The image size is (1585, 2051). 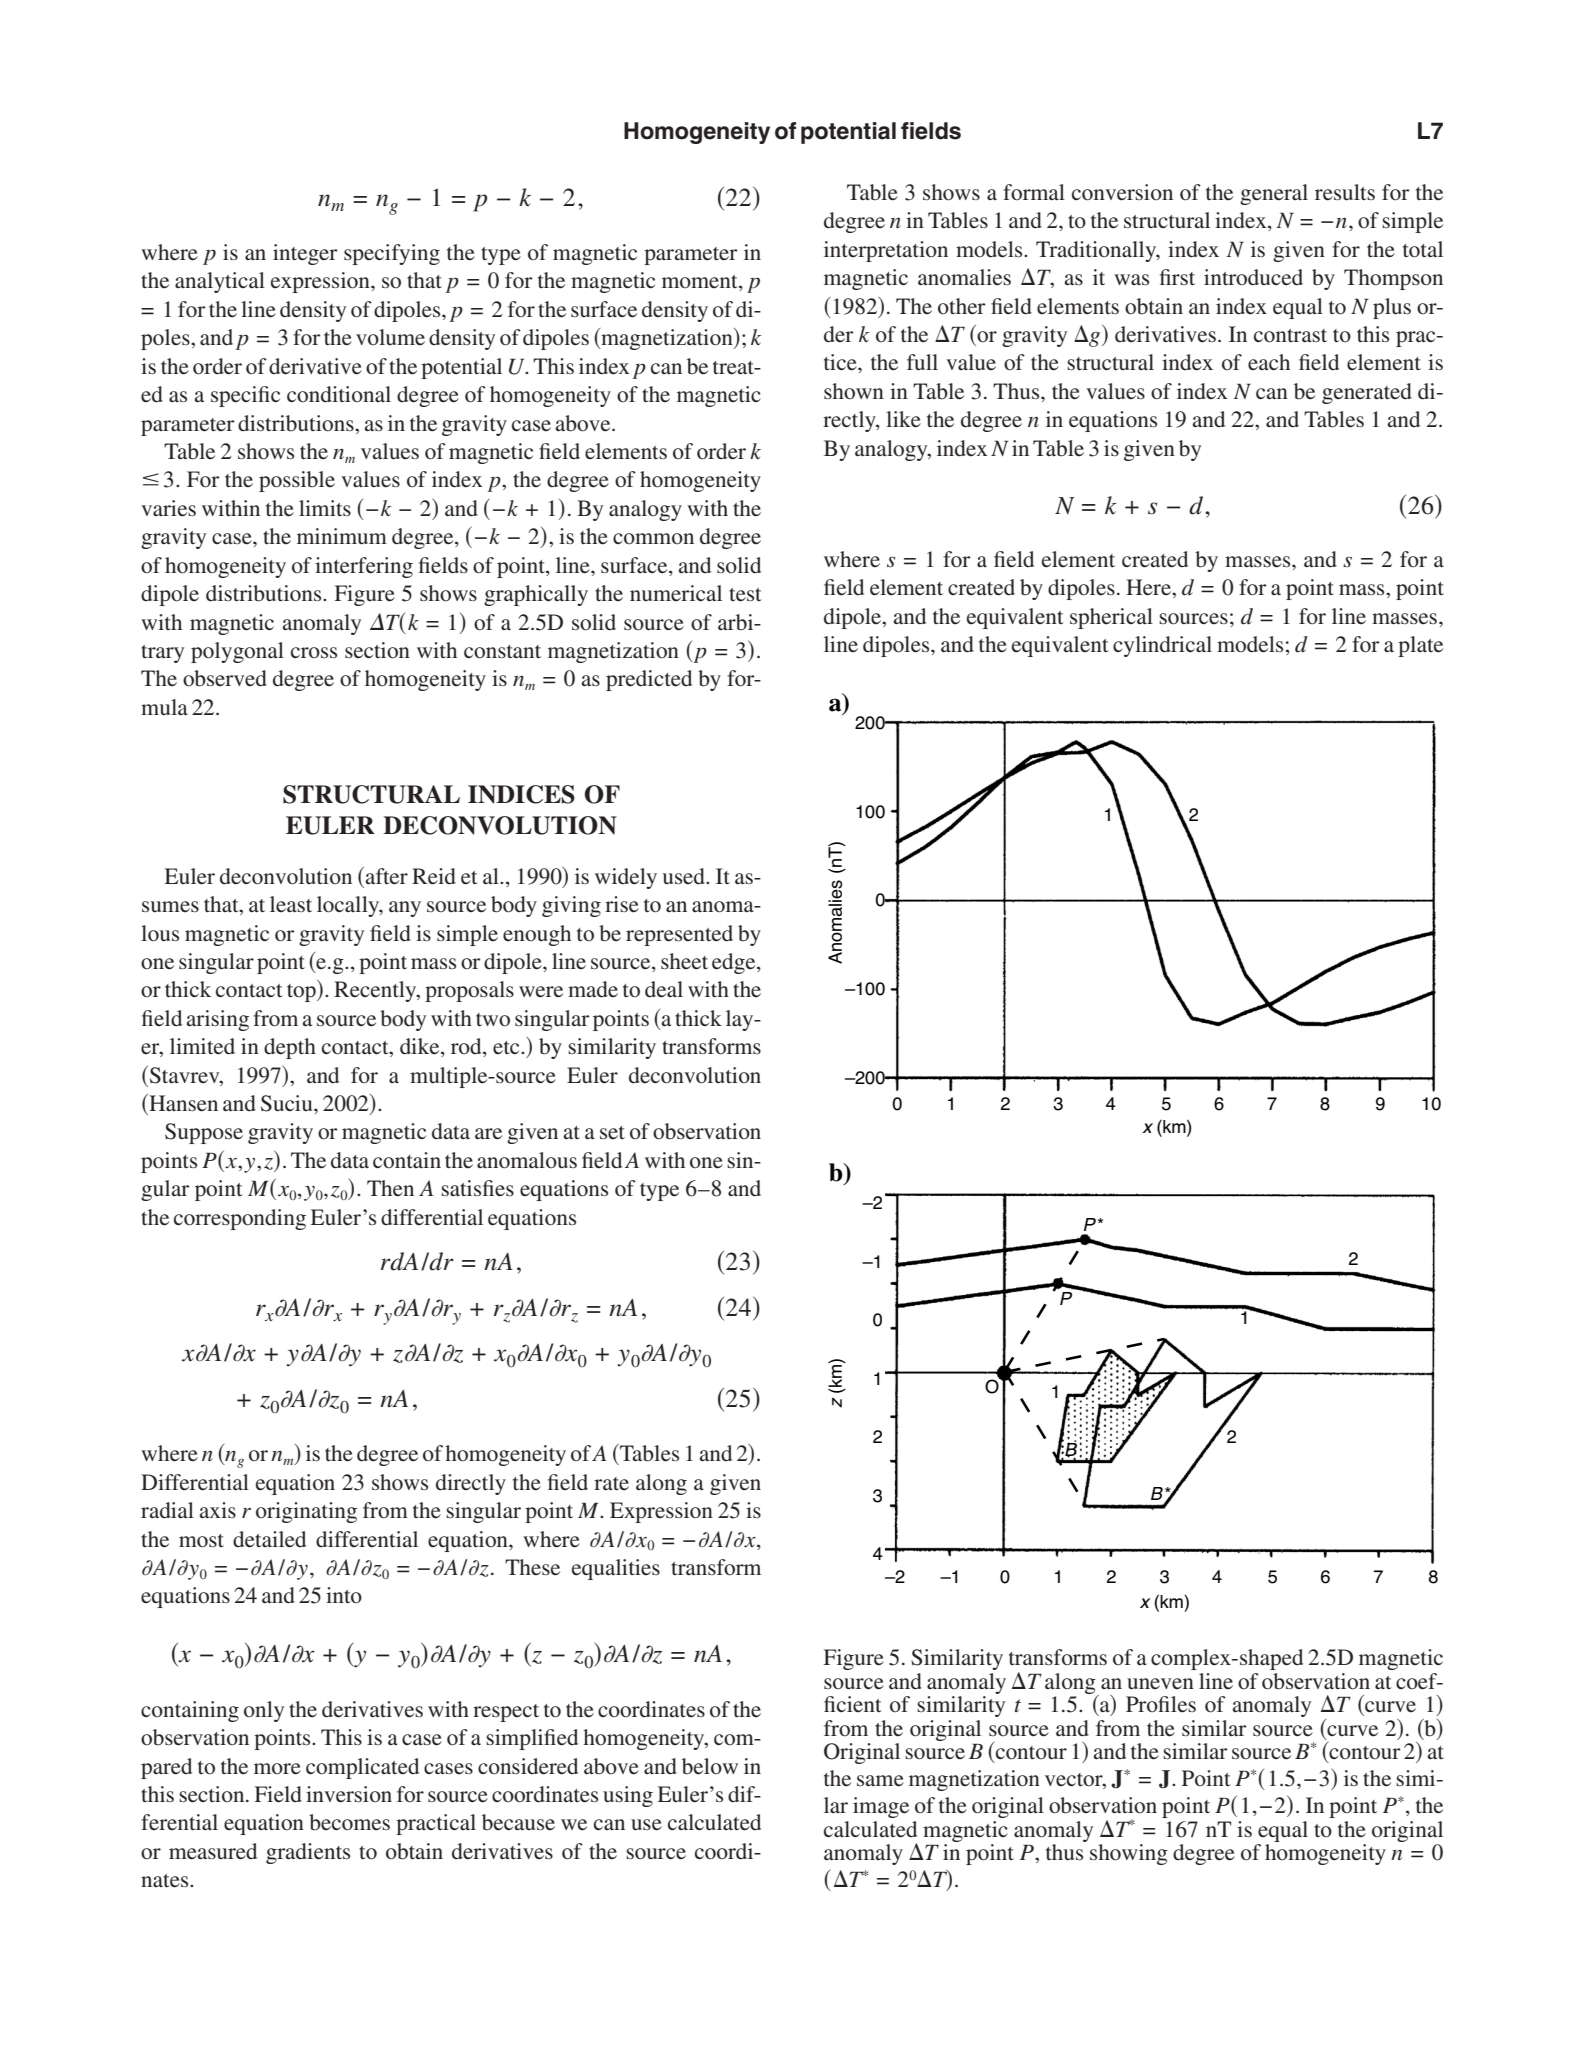 What do you see at coordinates (306, 1512) in the image?
I see `originating` at bounding box center [306, 1512].
